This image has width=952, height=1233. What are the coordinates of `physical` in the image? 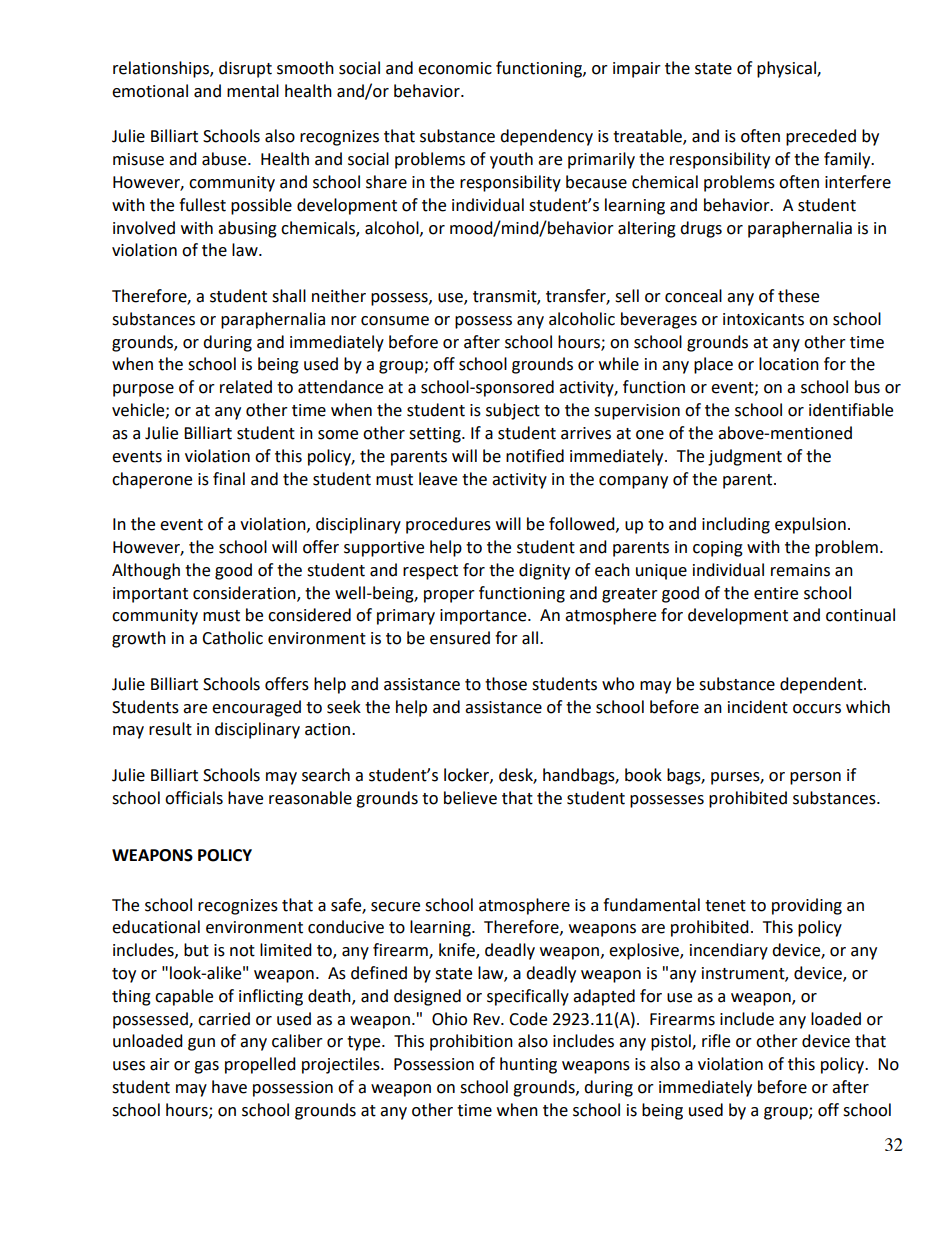 It's located at (787, 69).
